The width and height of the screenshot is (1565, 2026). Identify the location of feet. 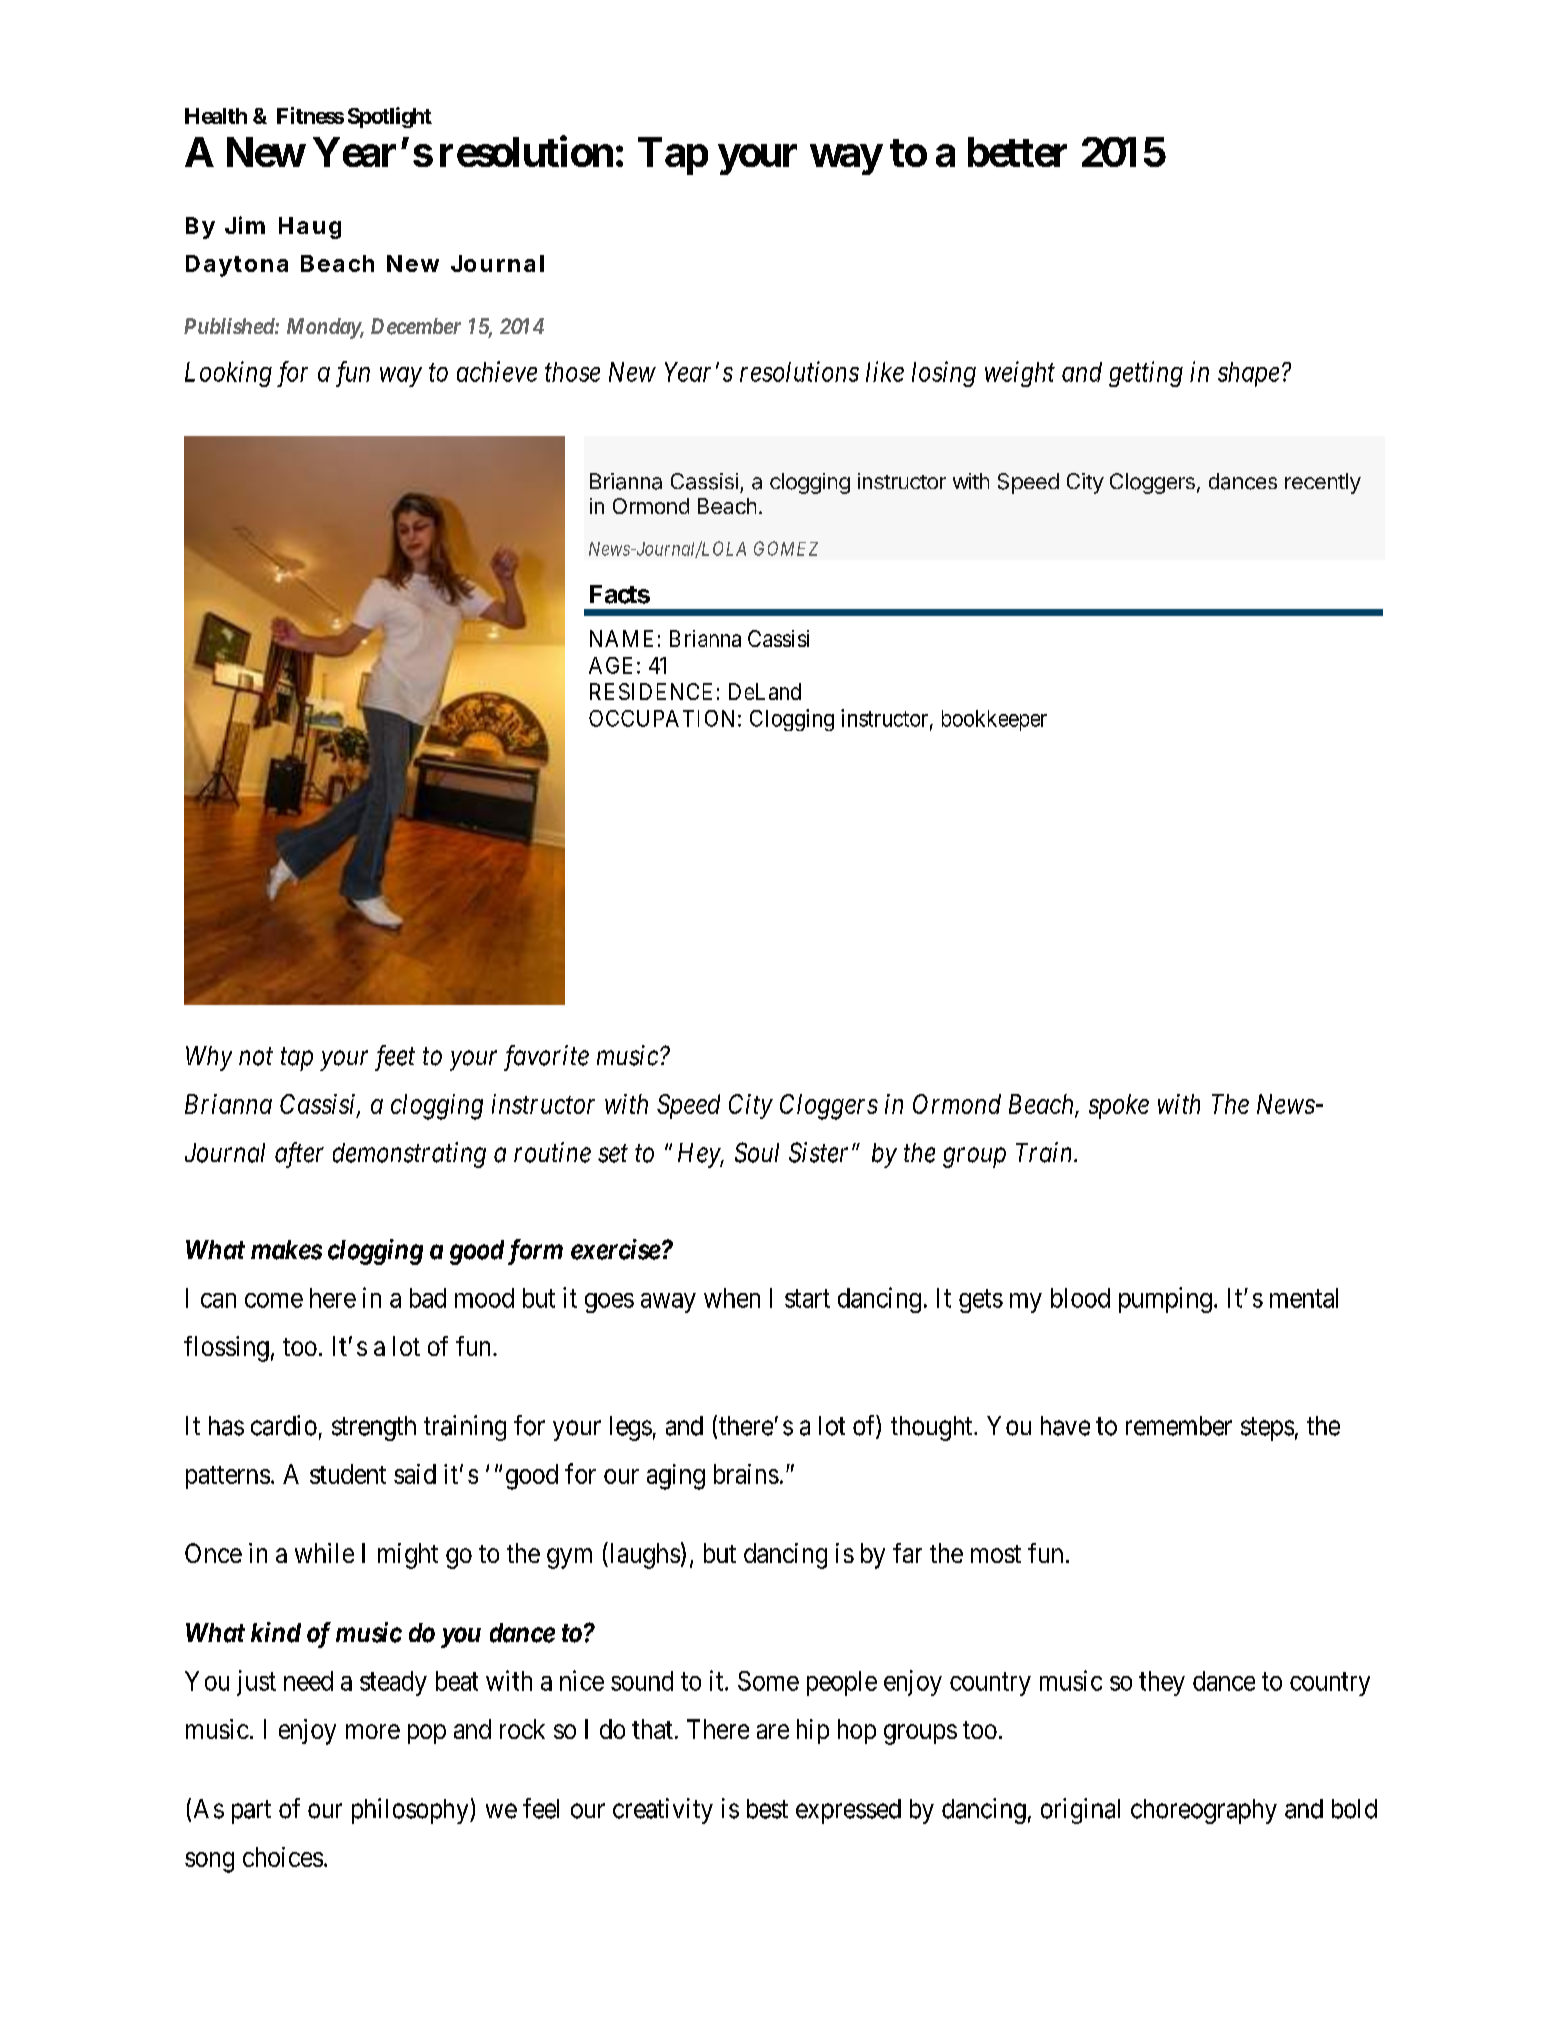
(395, 1058).
